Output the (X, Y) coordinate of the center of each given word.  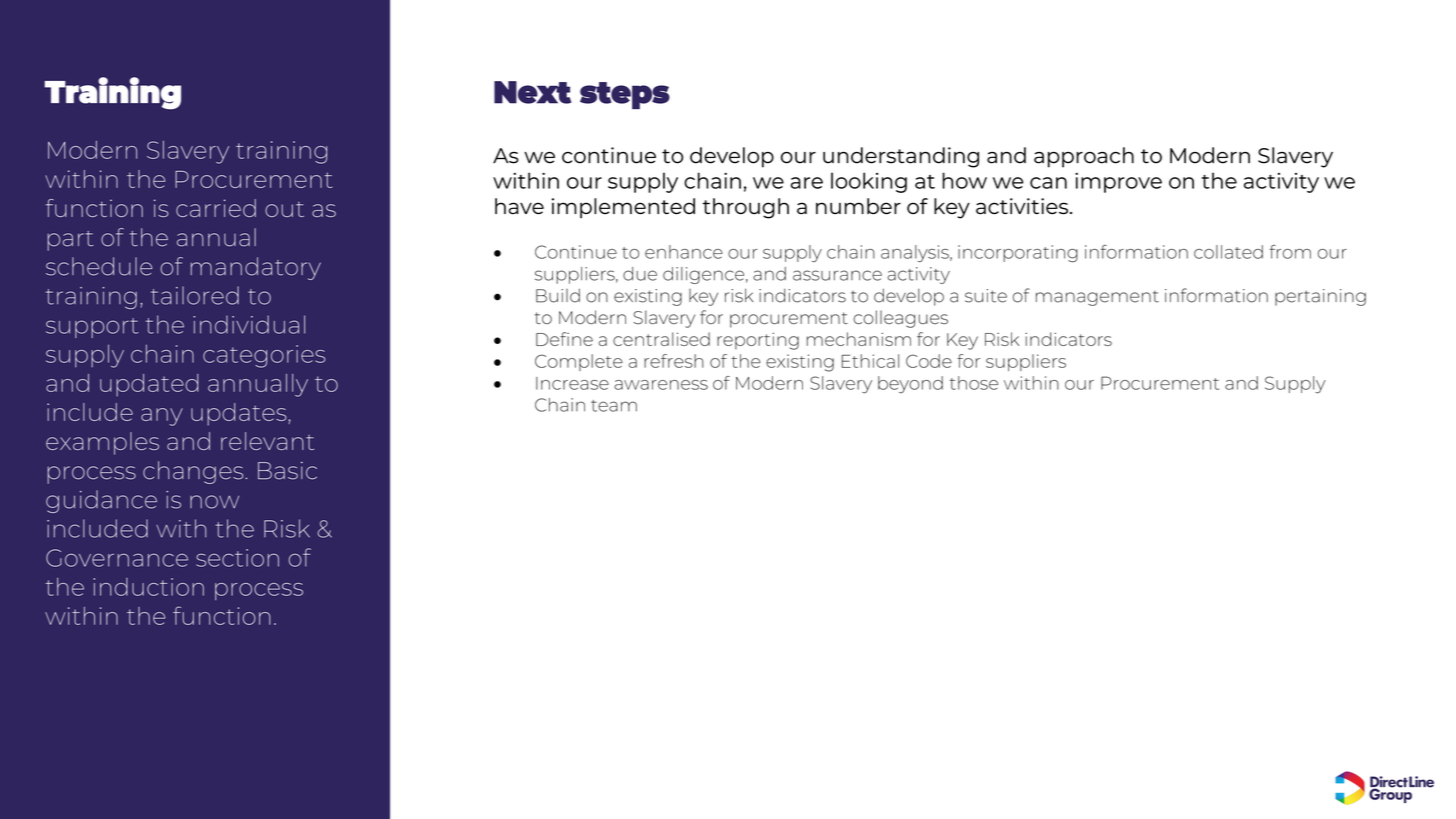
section (237, 558)
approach (1084, 157)
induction (148, 587)
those (974, 383)
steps (625, 95)
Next (532, 92)
